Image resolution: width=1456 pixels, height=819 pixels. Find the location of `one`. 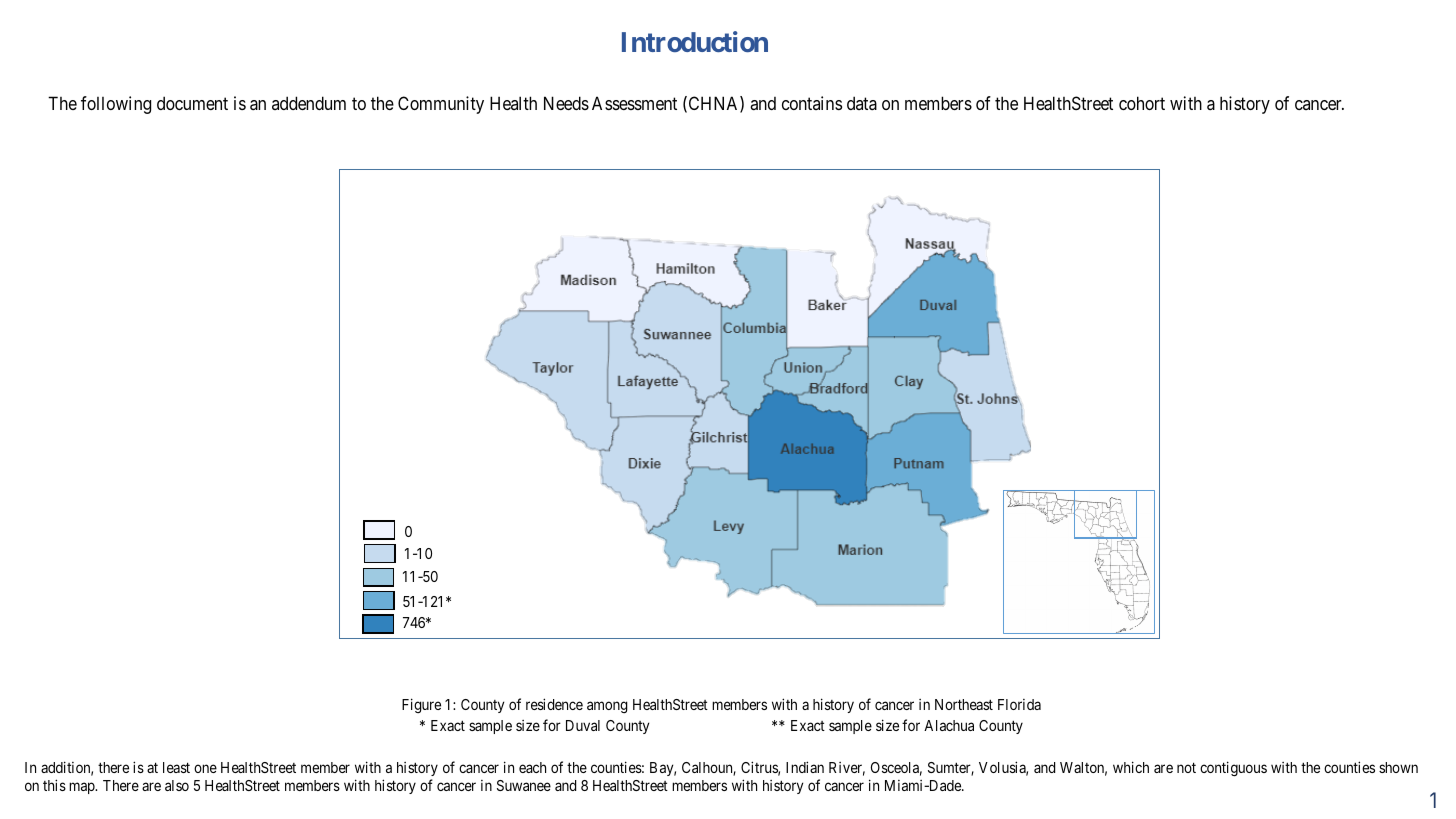

one is located at coordinates (205, 768).
